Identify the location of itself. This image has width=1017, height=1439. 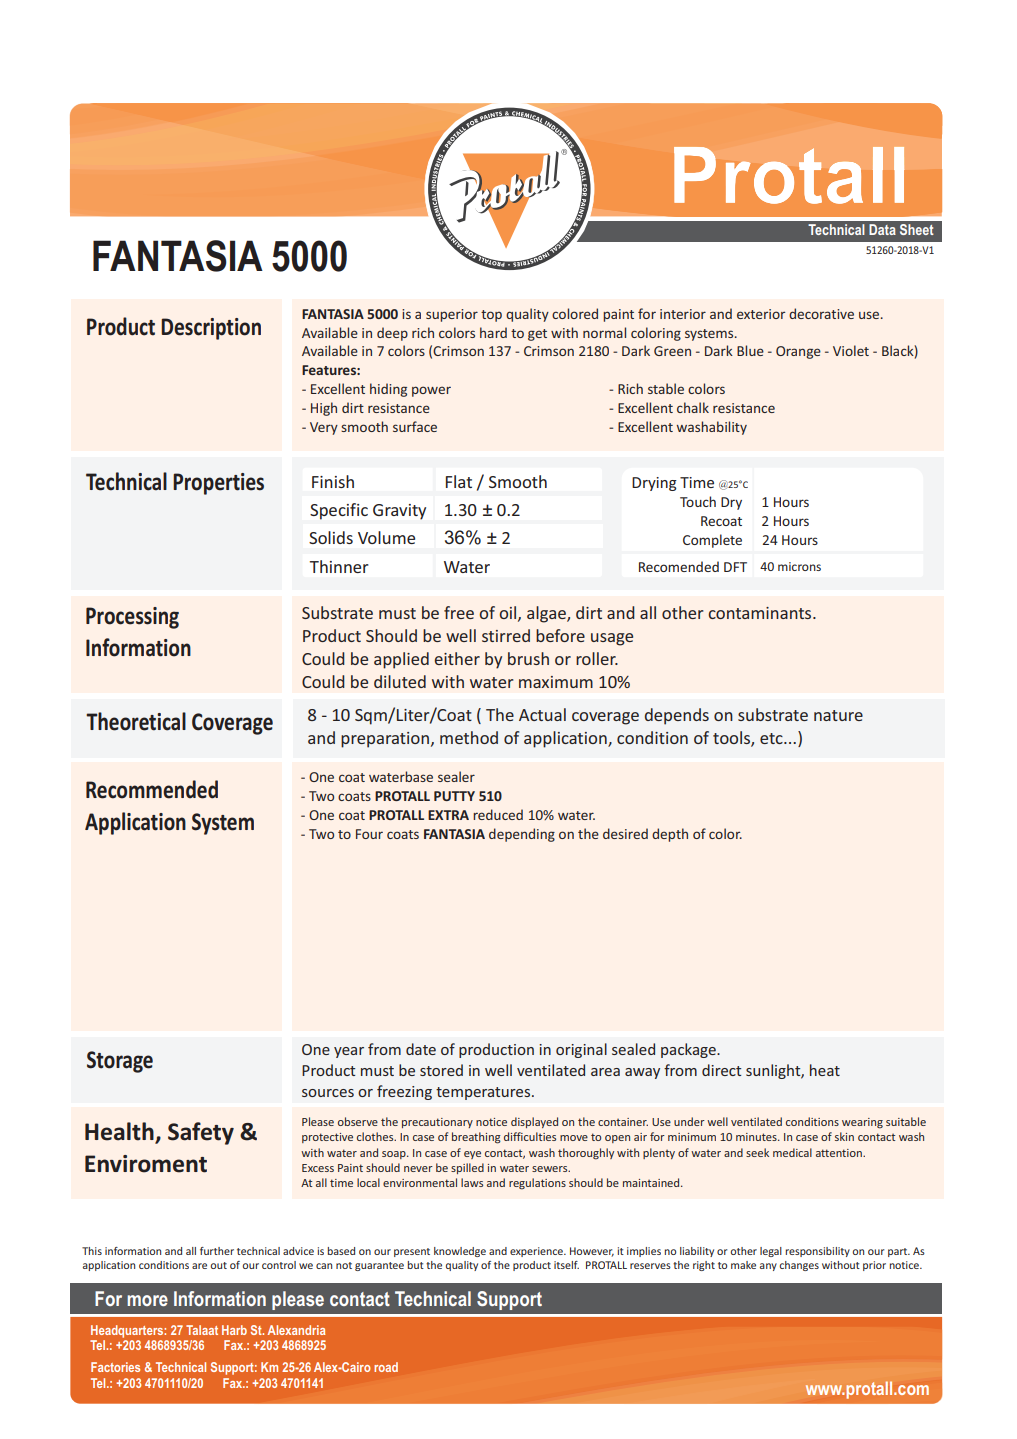
(566, 1265).
